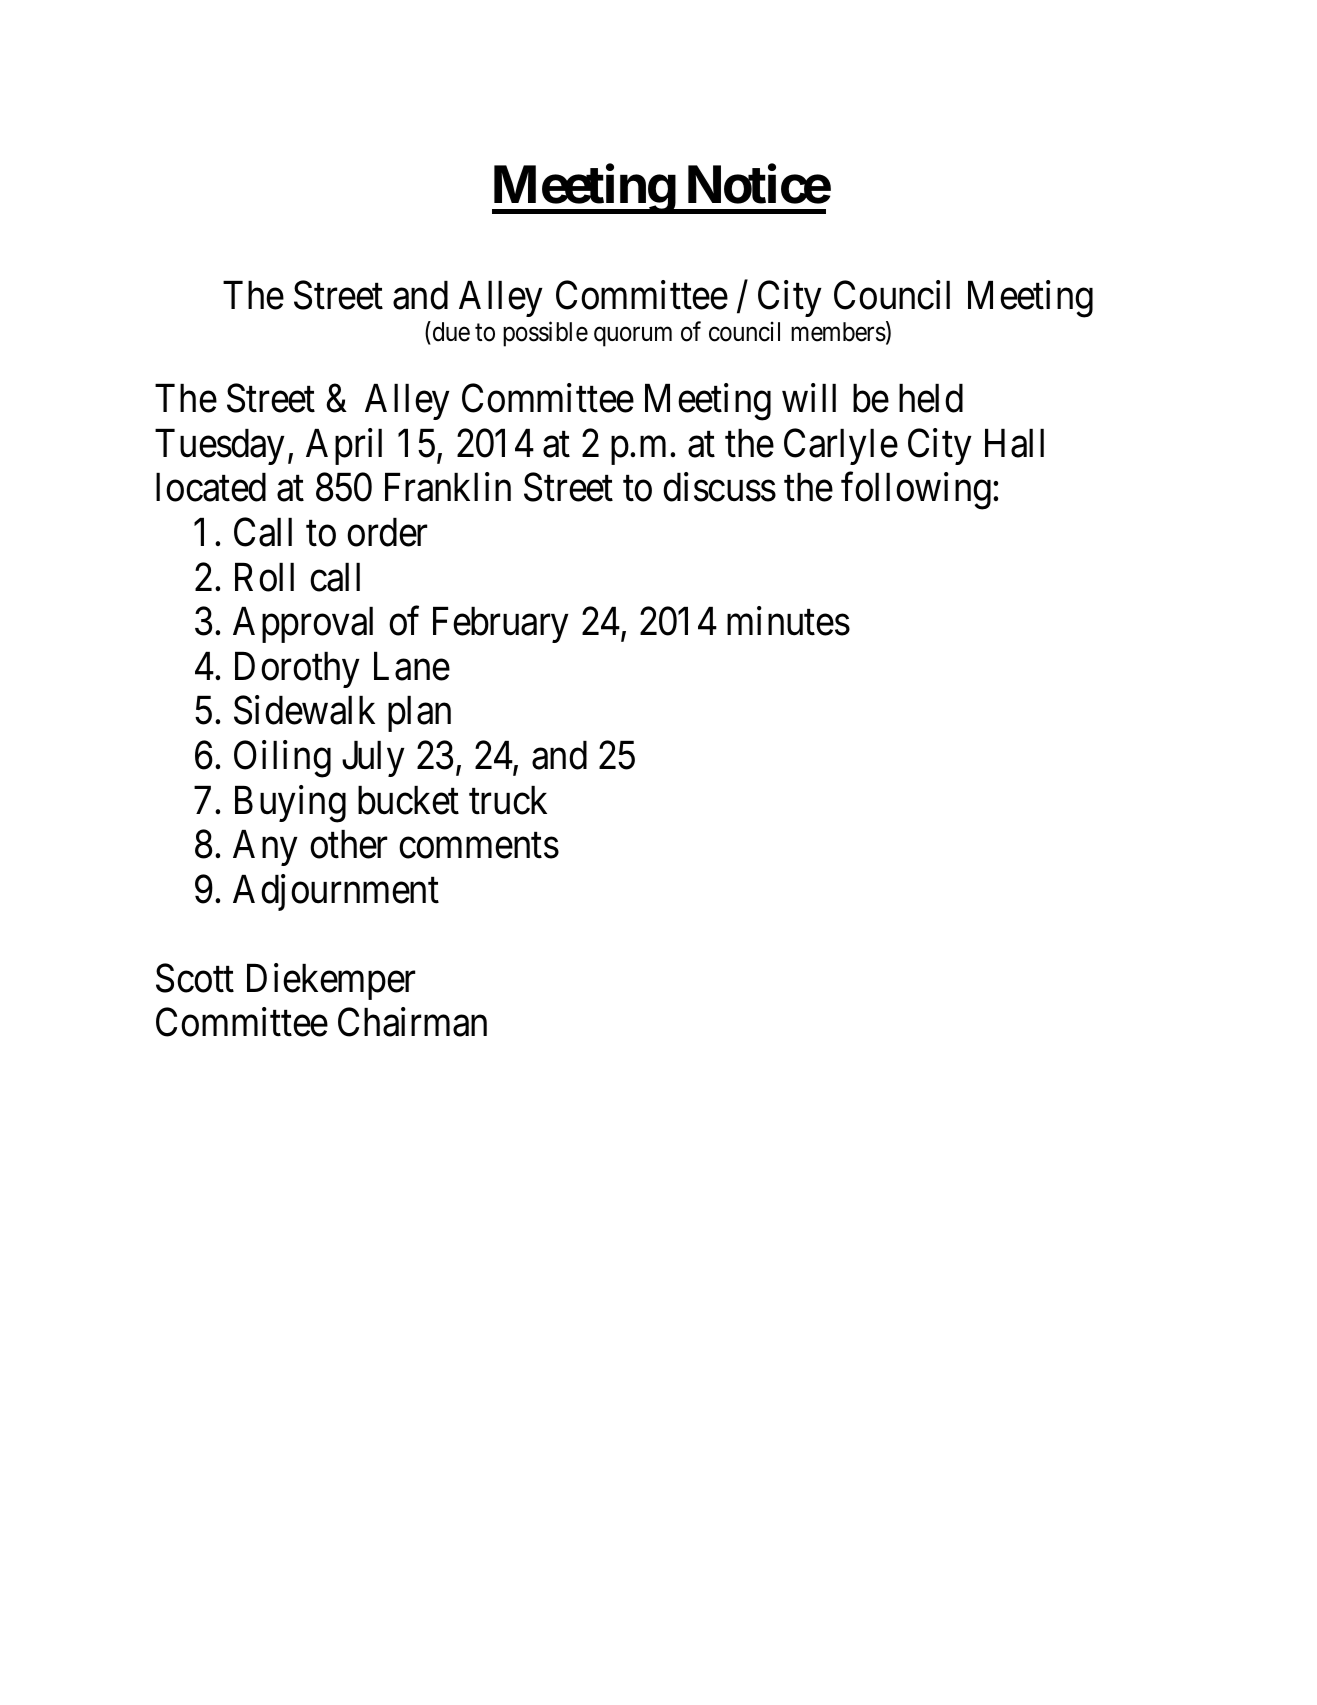 The height and width of the screenshot is (1705, 1317). I want to click on due, so click(450, 331).
